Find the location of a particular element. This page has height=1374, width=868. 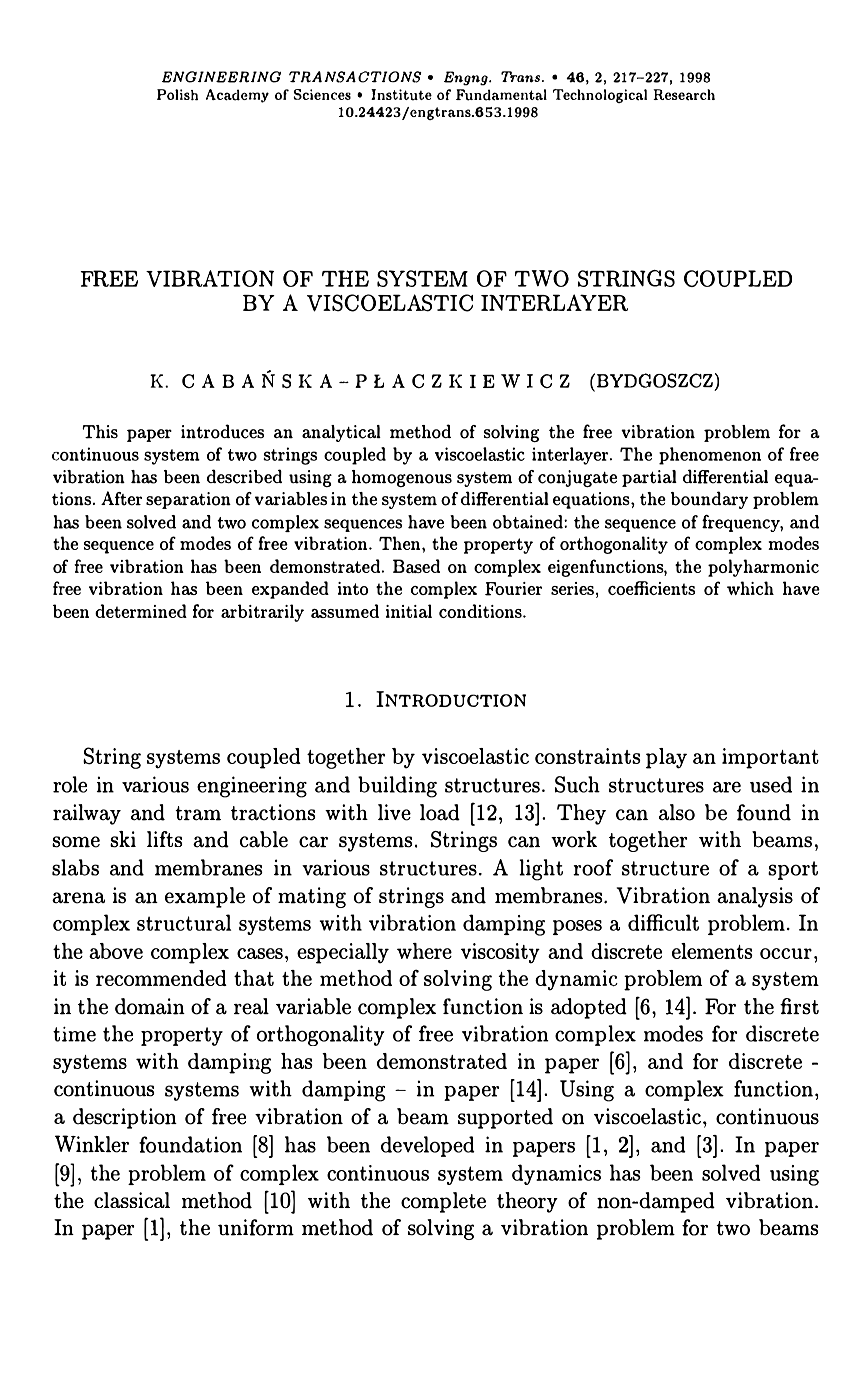

complete is located at coordinates (443, 1202).
